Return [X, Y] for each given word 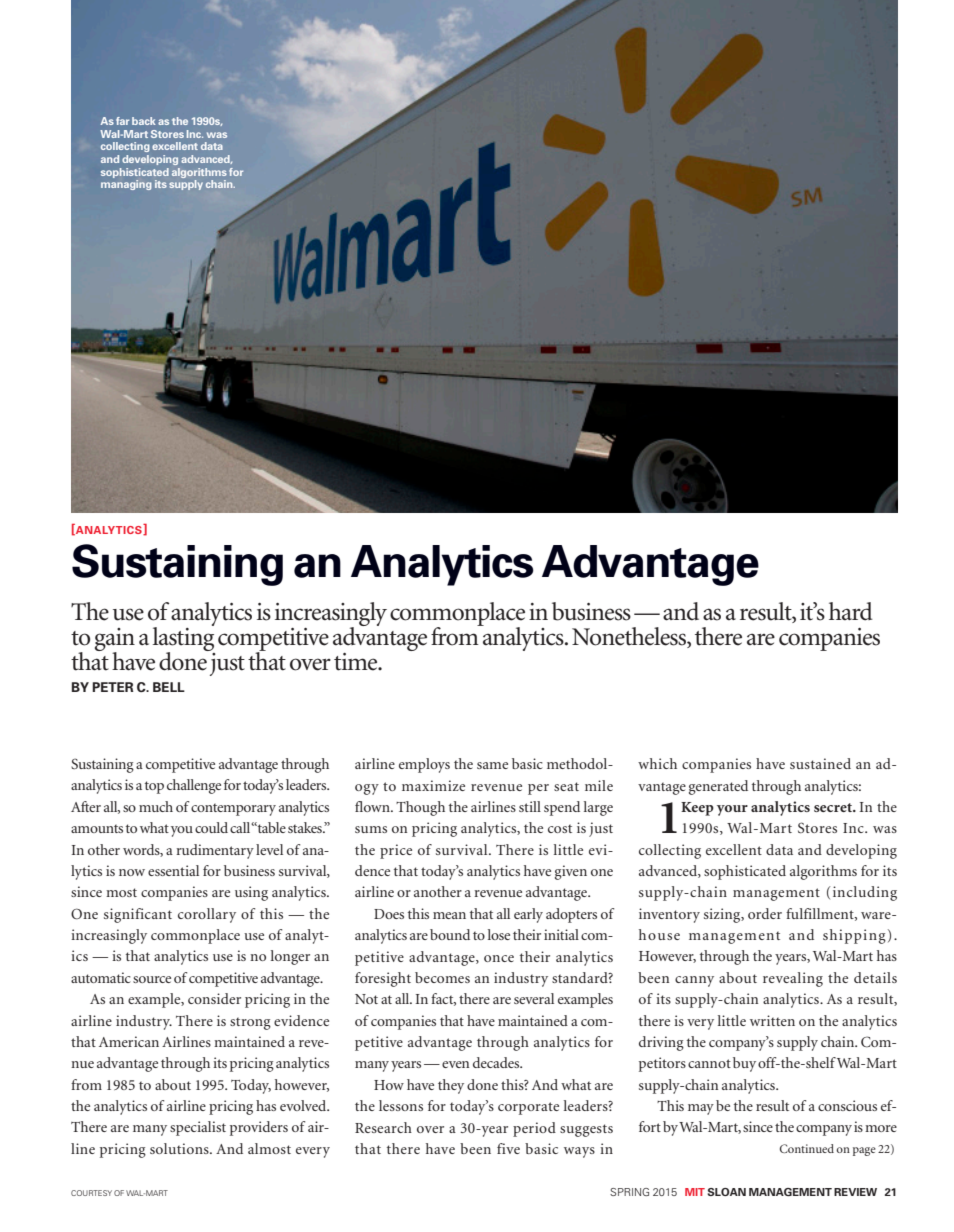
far [122, 121]
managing [126, 185]
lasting [184, 638]
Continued [807, 1148]
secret [834, 807]
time [357, 662]
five [508, 1148]
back [144, 121]
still [530, 806]
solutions [180, 1148]
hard [851, 611]
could [211, 827]
